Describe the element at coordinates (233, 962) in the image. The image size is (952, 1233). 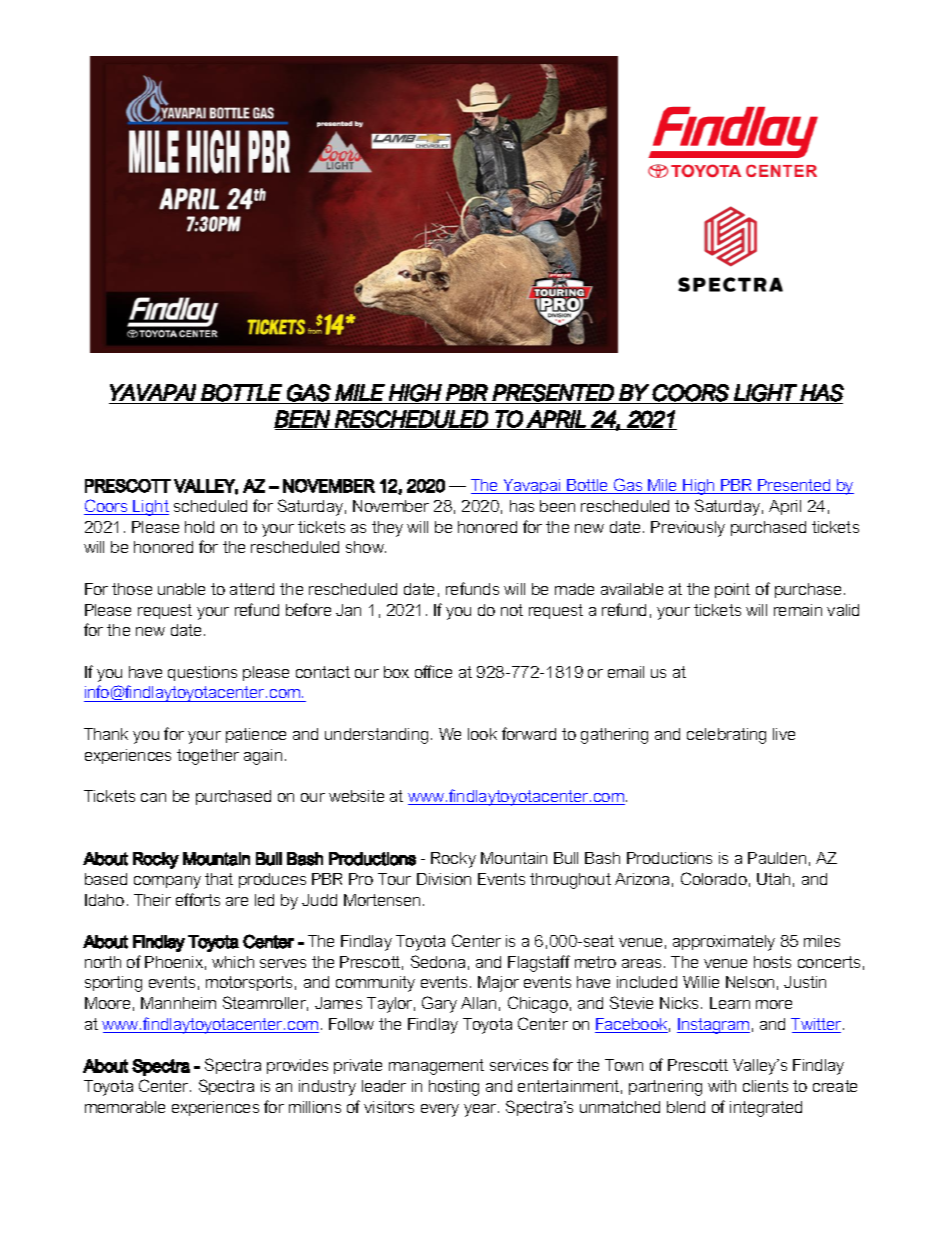
I see `which` at that location.
